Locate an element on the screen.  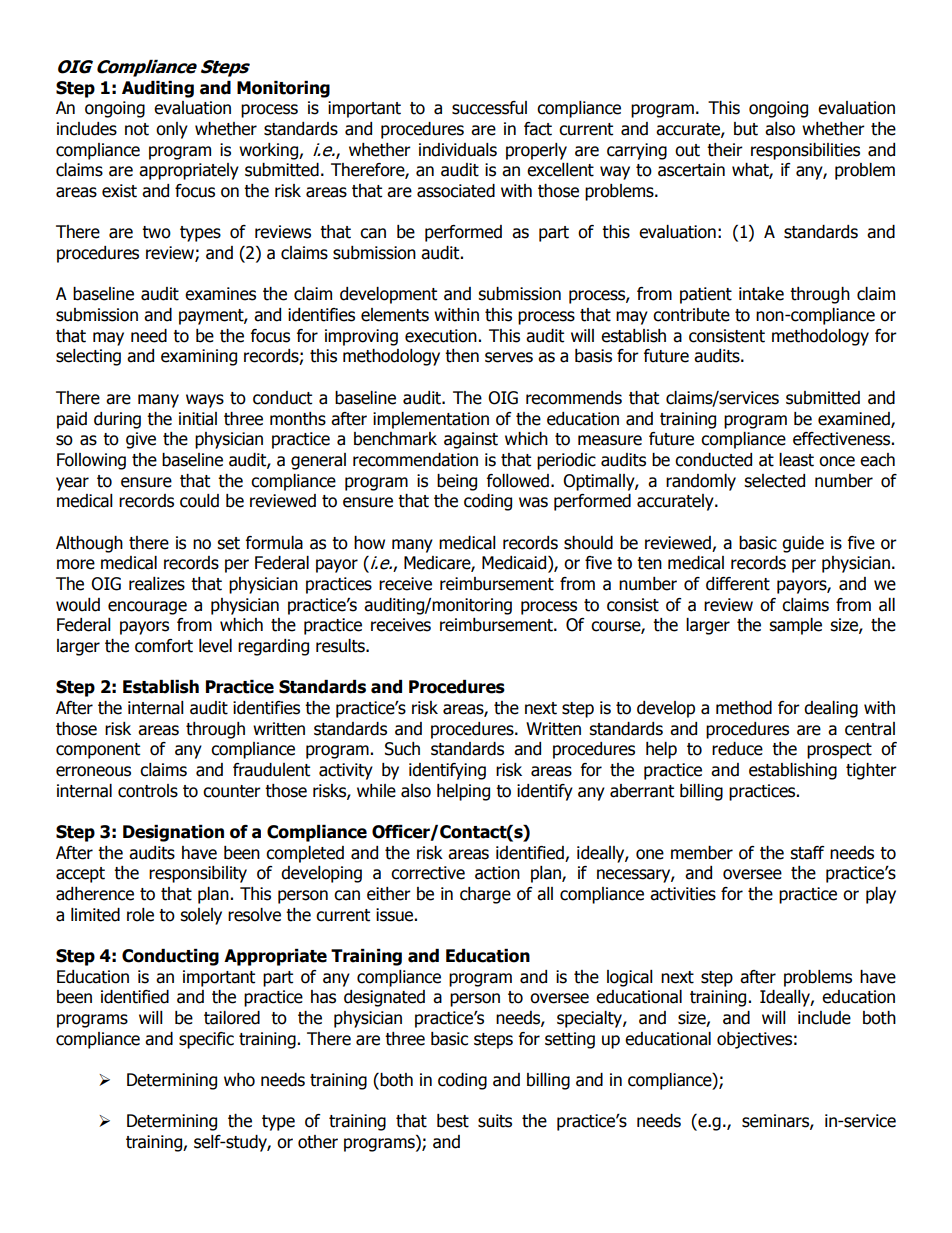
only is located at coordinates (172, 130).
